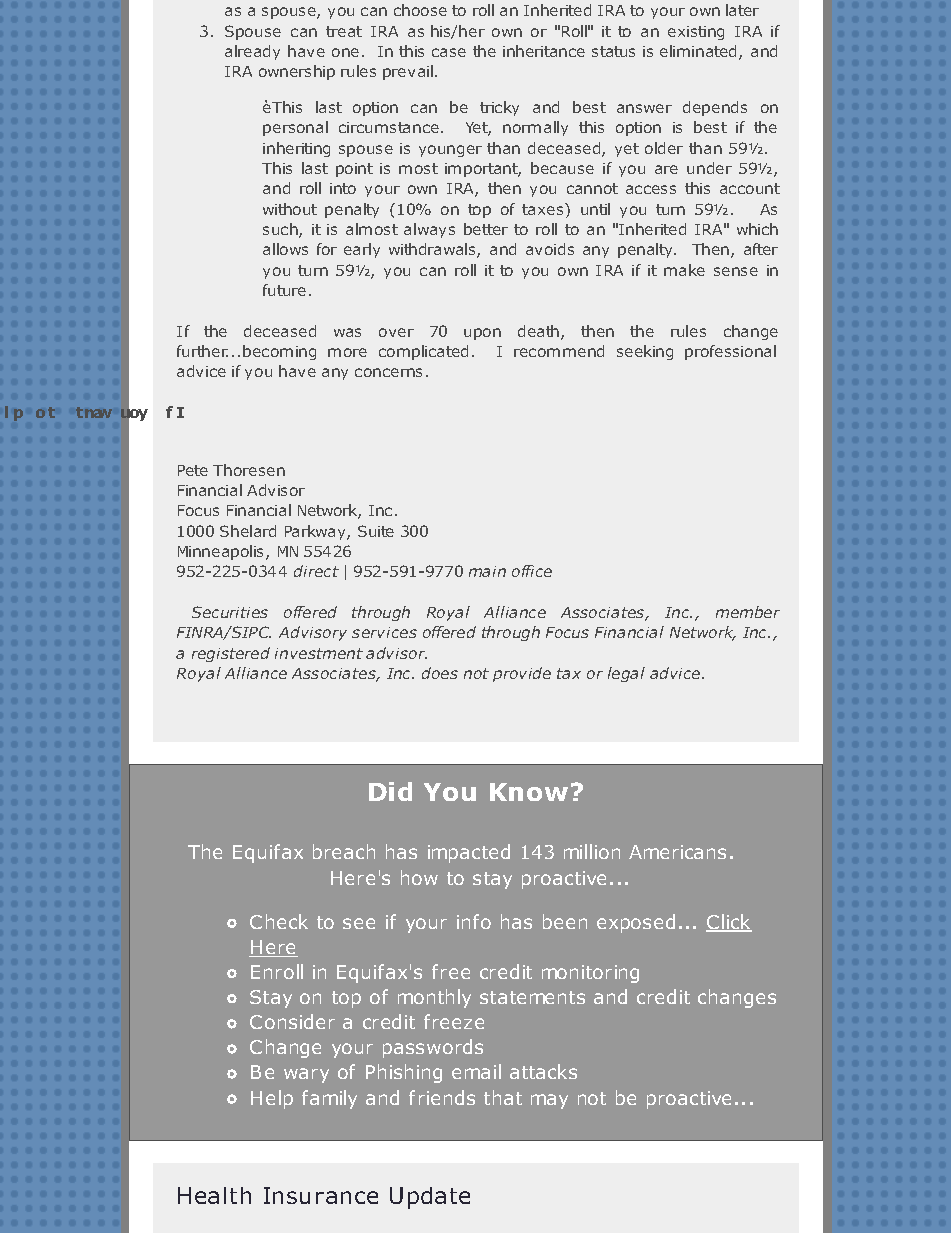  I want to click on eliminated, so click(700, 52).
